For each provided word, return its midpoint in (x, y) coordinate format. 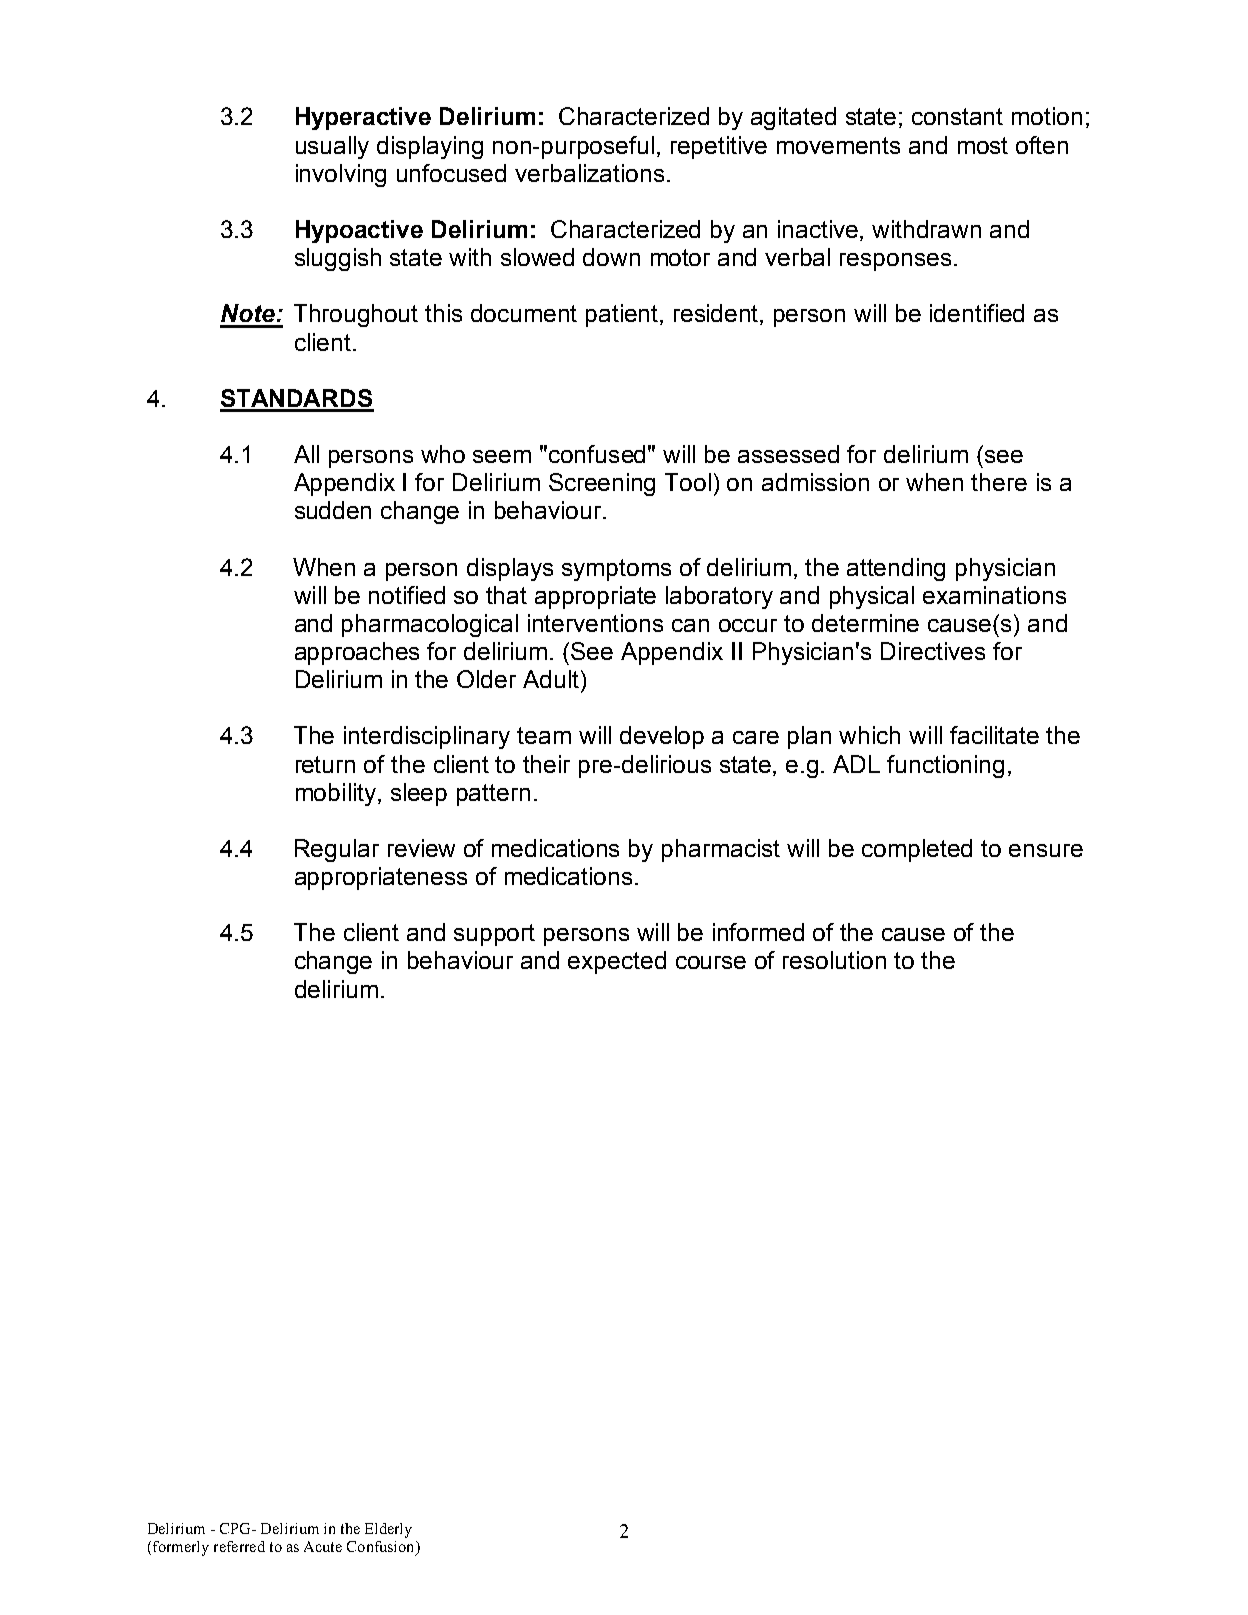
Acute (323, 1546)
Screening (602, 484)
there (999, 482)
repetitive (719, 147)
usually (332, 147)
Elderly (388, 1530)
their (546, 764)
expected (617, 962)
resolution (834, 960)
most (983, 145)
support (494, 935)
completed (917, 850)
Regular (337, 850)
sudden (333, 510)
